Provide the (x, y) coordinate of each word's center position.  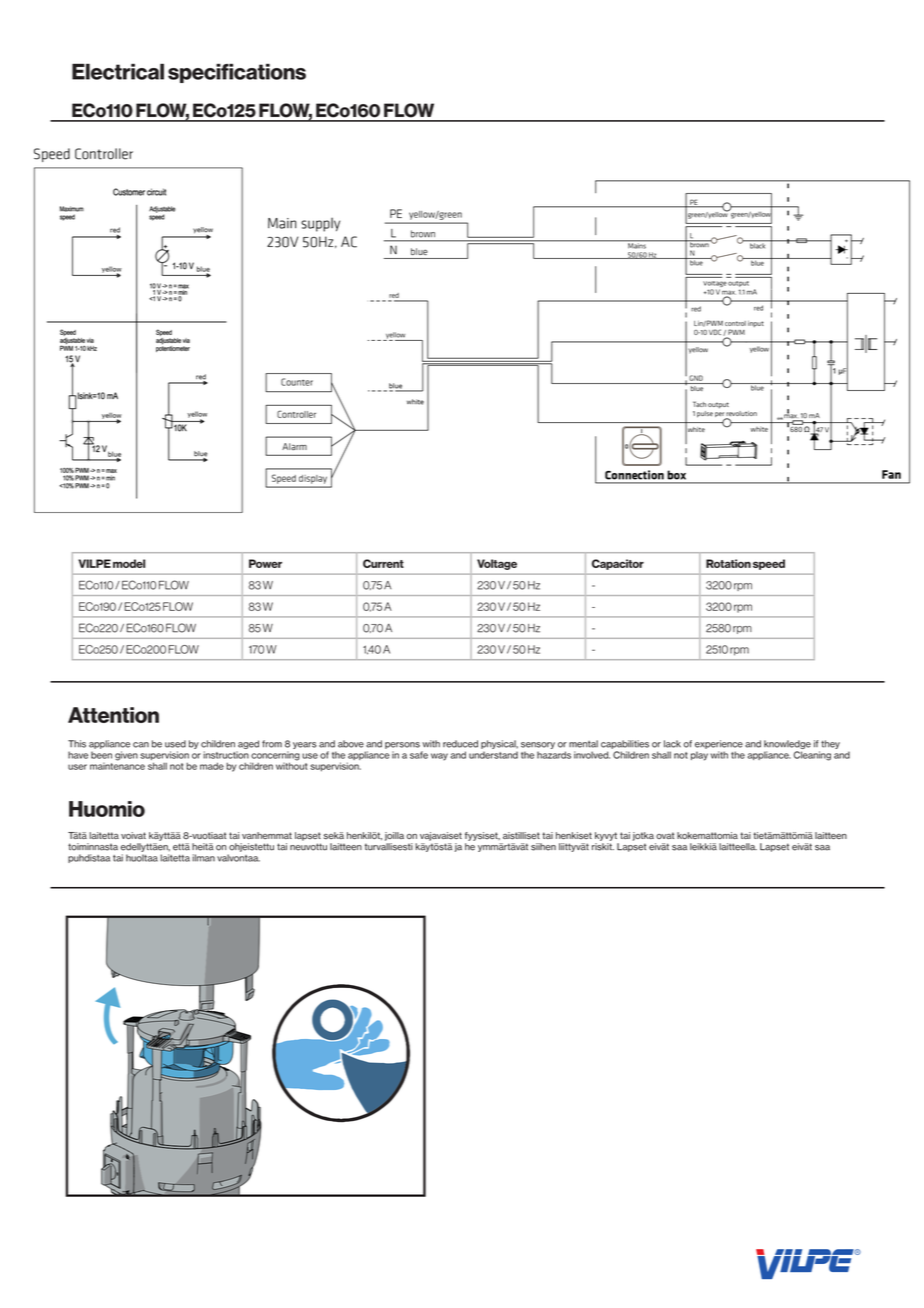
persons (402, 745)
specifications (237, 73)
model (129, 563)
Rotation (728, 563)
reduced (460, 744)
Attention (113, 715)
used (175, 744)
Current (383, 563)
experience (719, 744)
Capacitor (618, 564)
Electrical (118, 71)
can (141, 745)
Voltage (497, 564)
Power (265, 563)
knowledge (787, 744)
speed (769, 564)
